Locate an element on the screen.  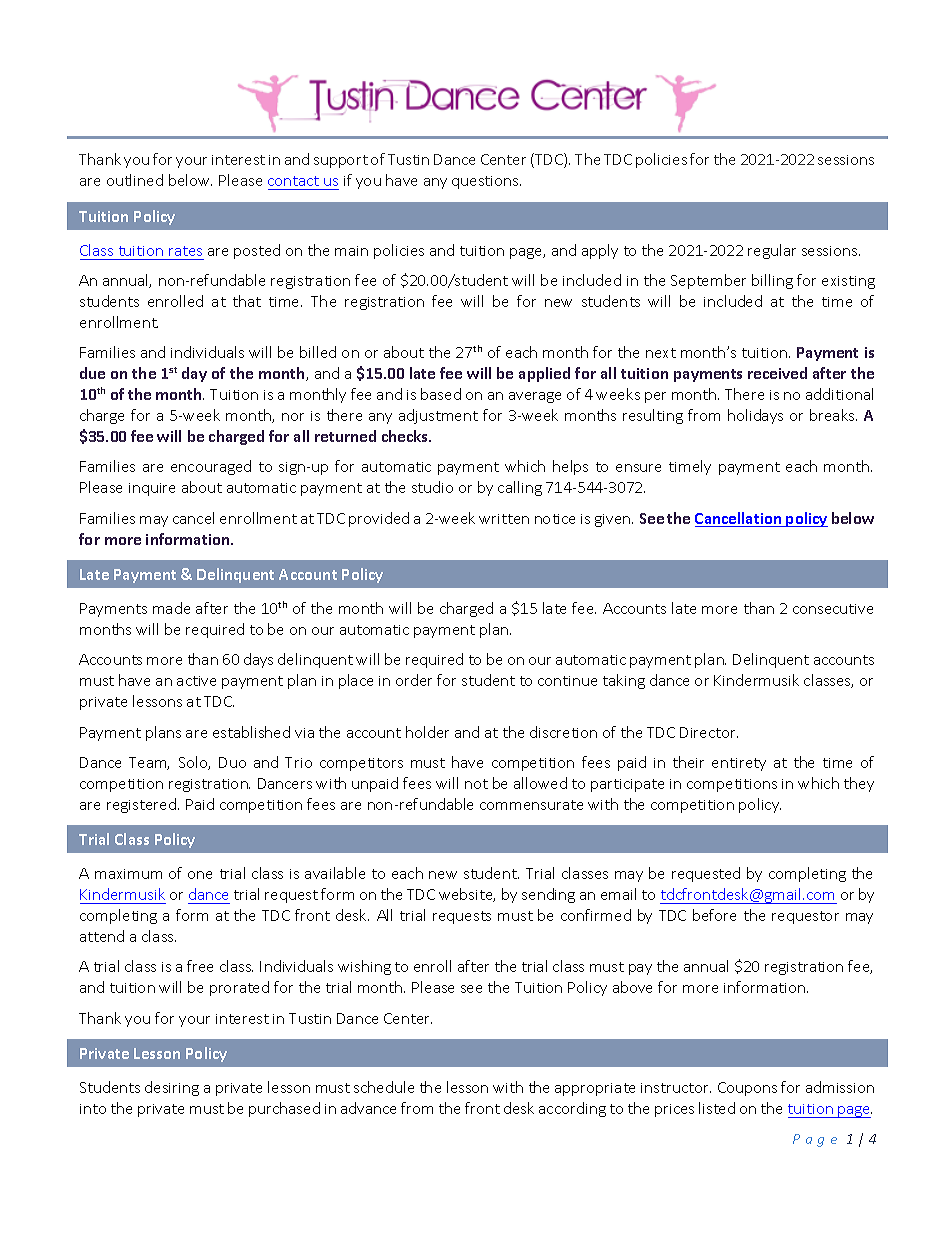
consecutive is located at coordinates (833, 609).
